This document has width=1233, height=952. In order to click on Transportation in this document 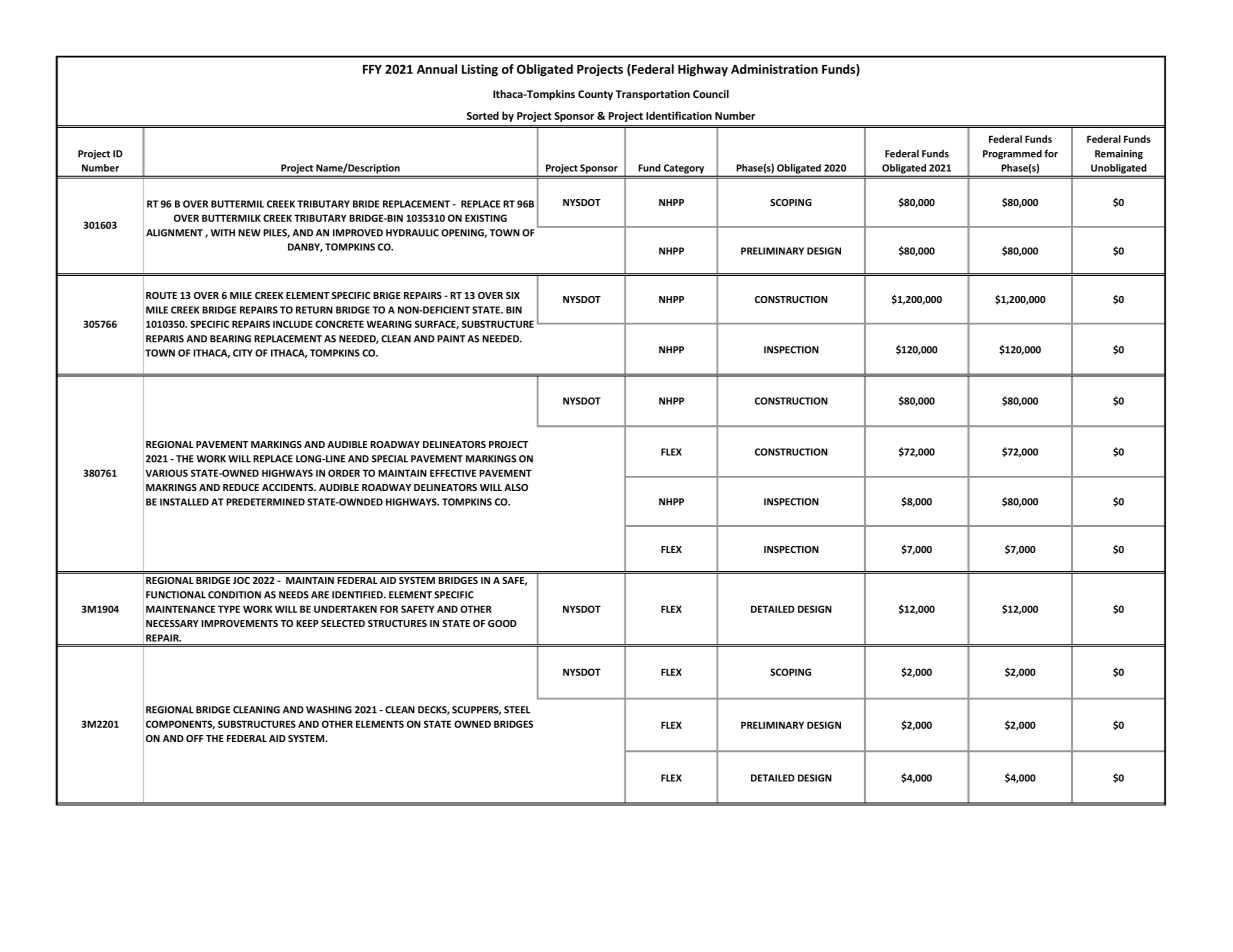, I will do `click(653, 95)`.
